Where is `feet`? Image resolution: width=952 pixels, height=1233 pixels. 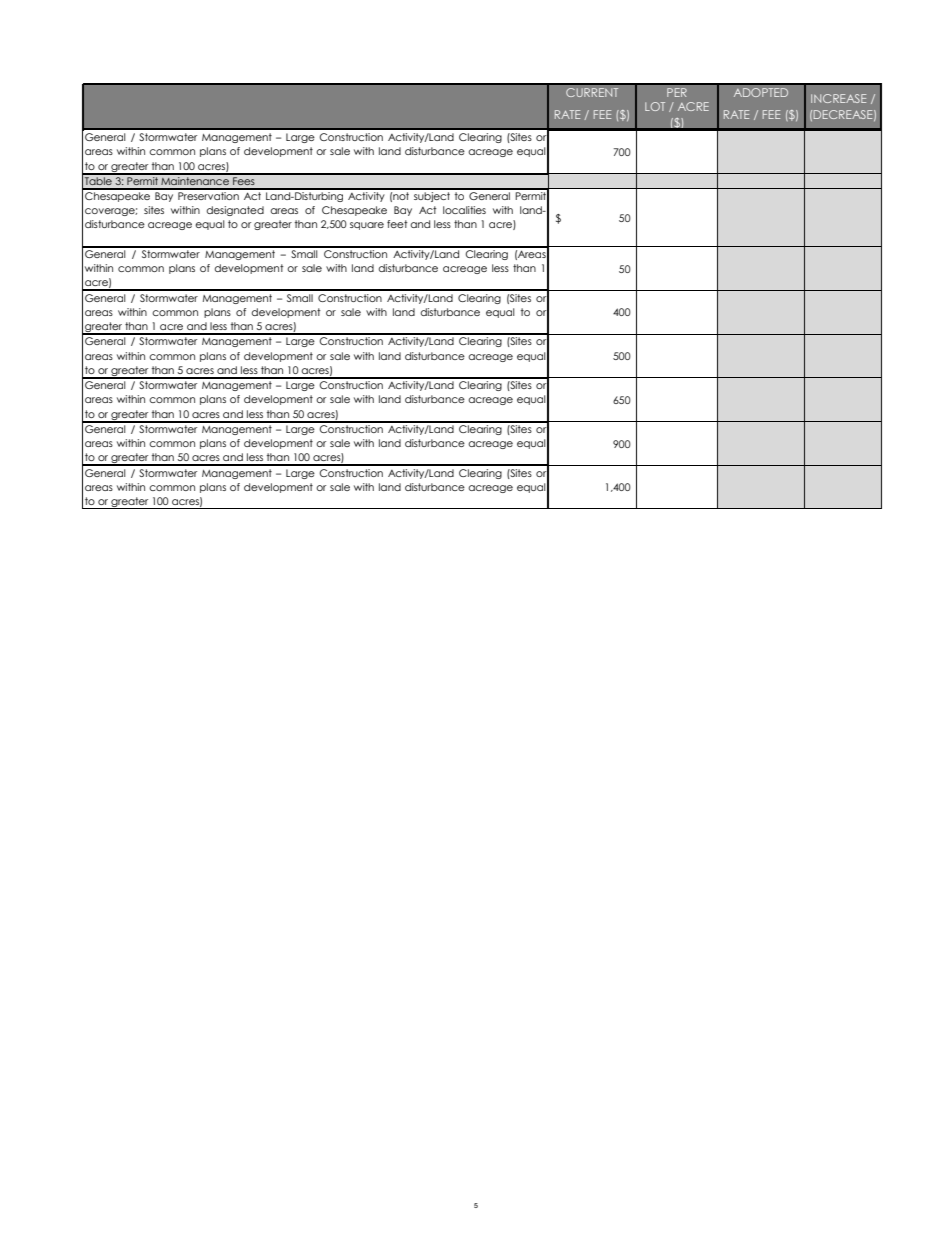
feet is located at coordinates (397, 224).
